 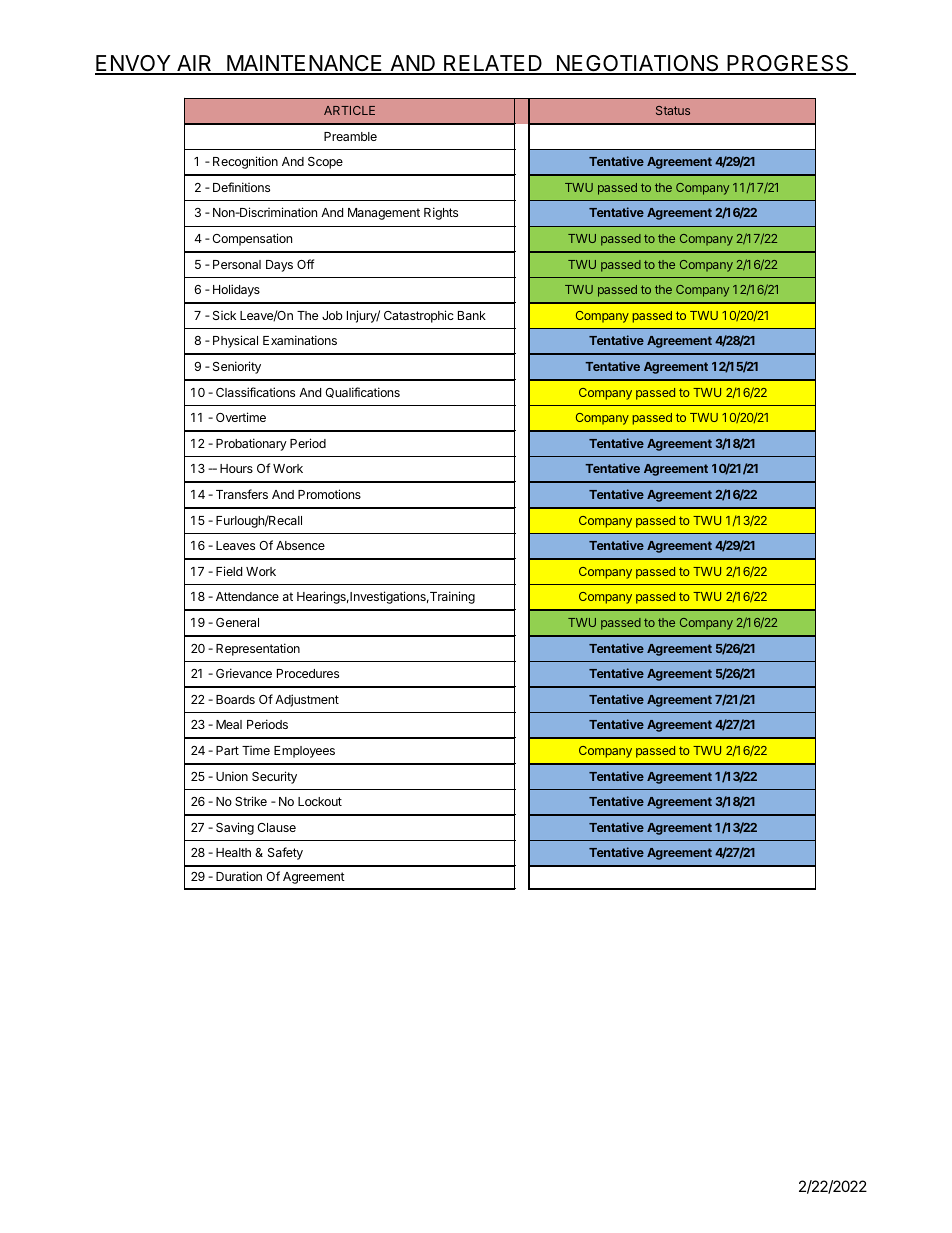 I want to click on AIR, so click(x=195, y=64).
